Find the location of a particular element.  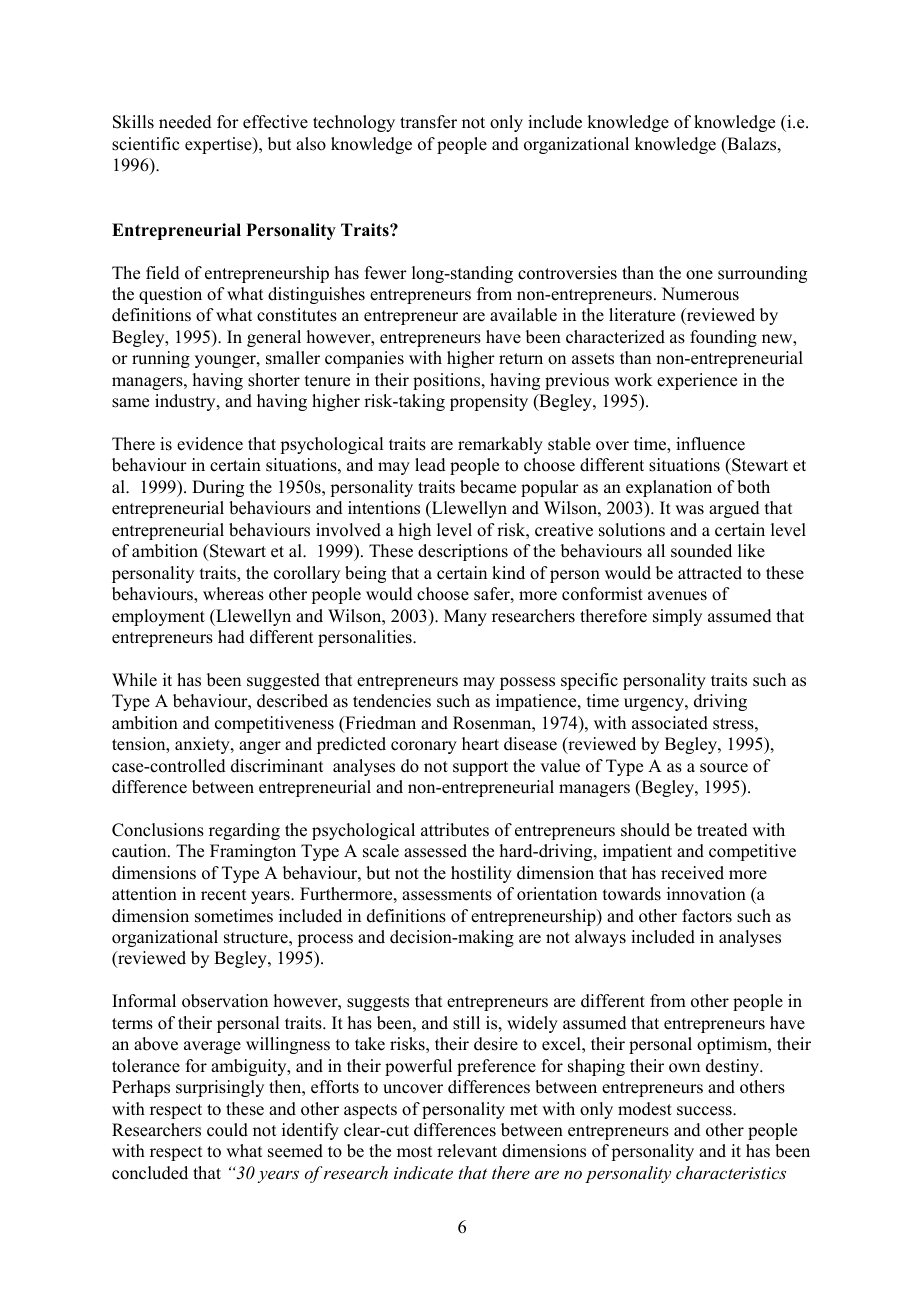

one is located at coordinates (699, 275).
